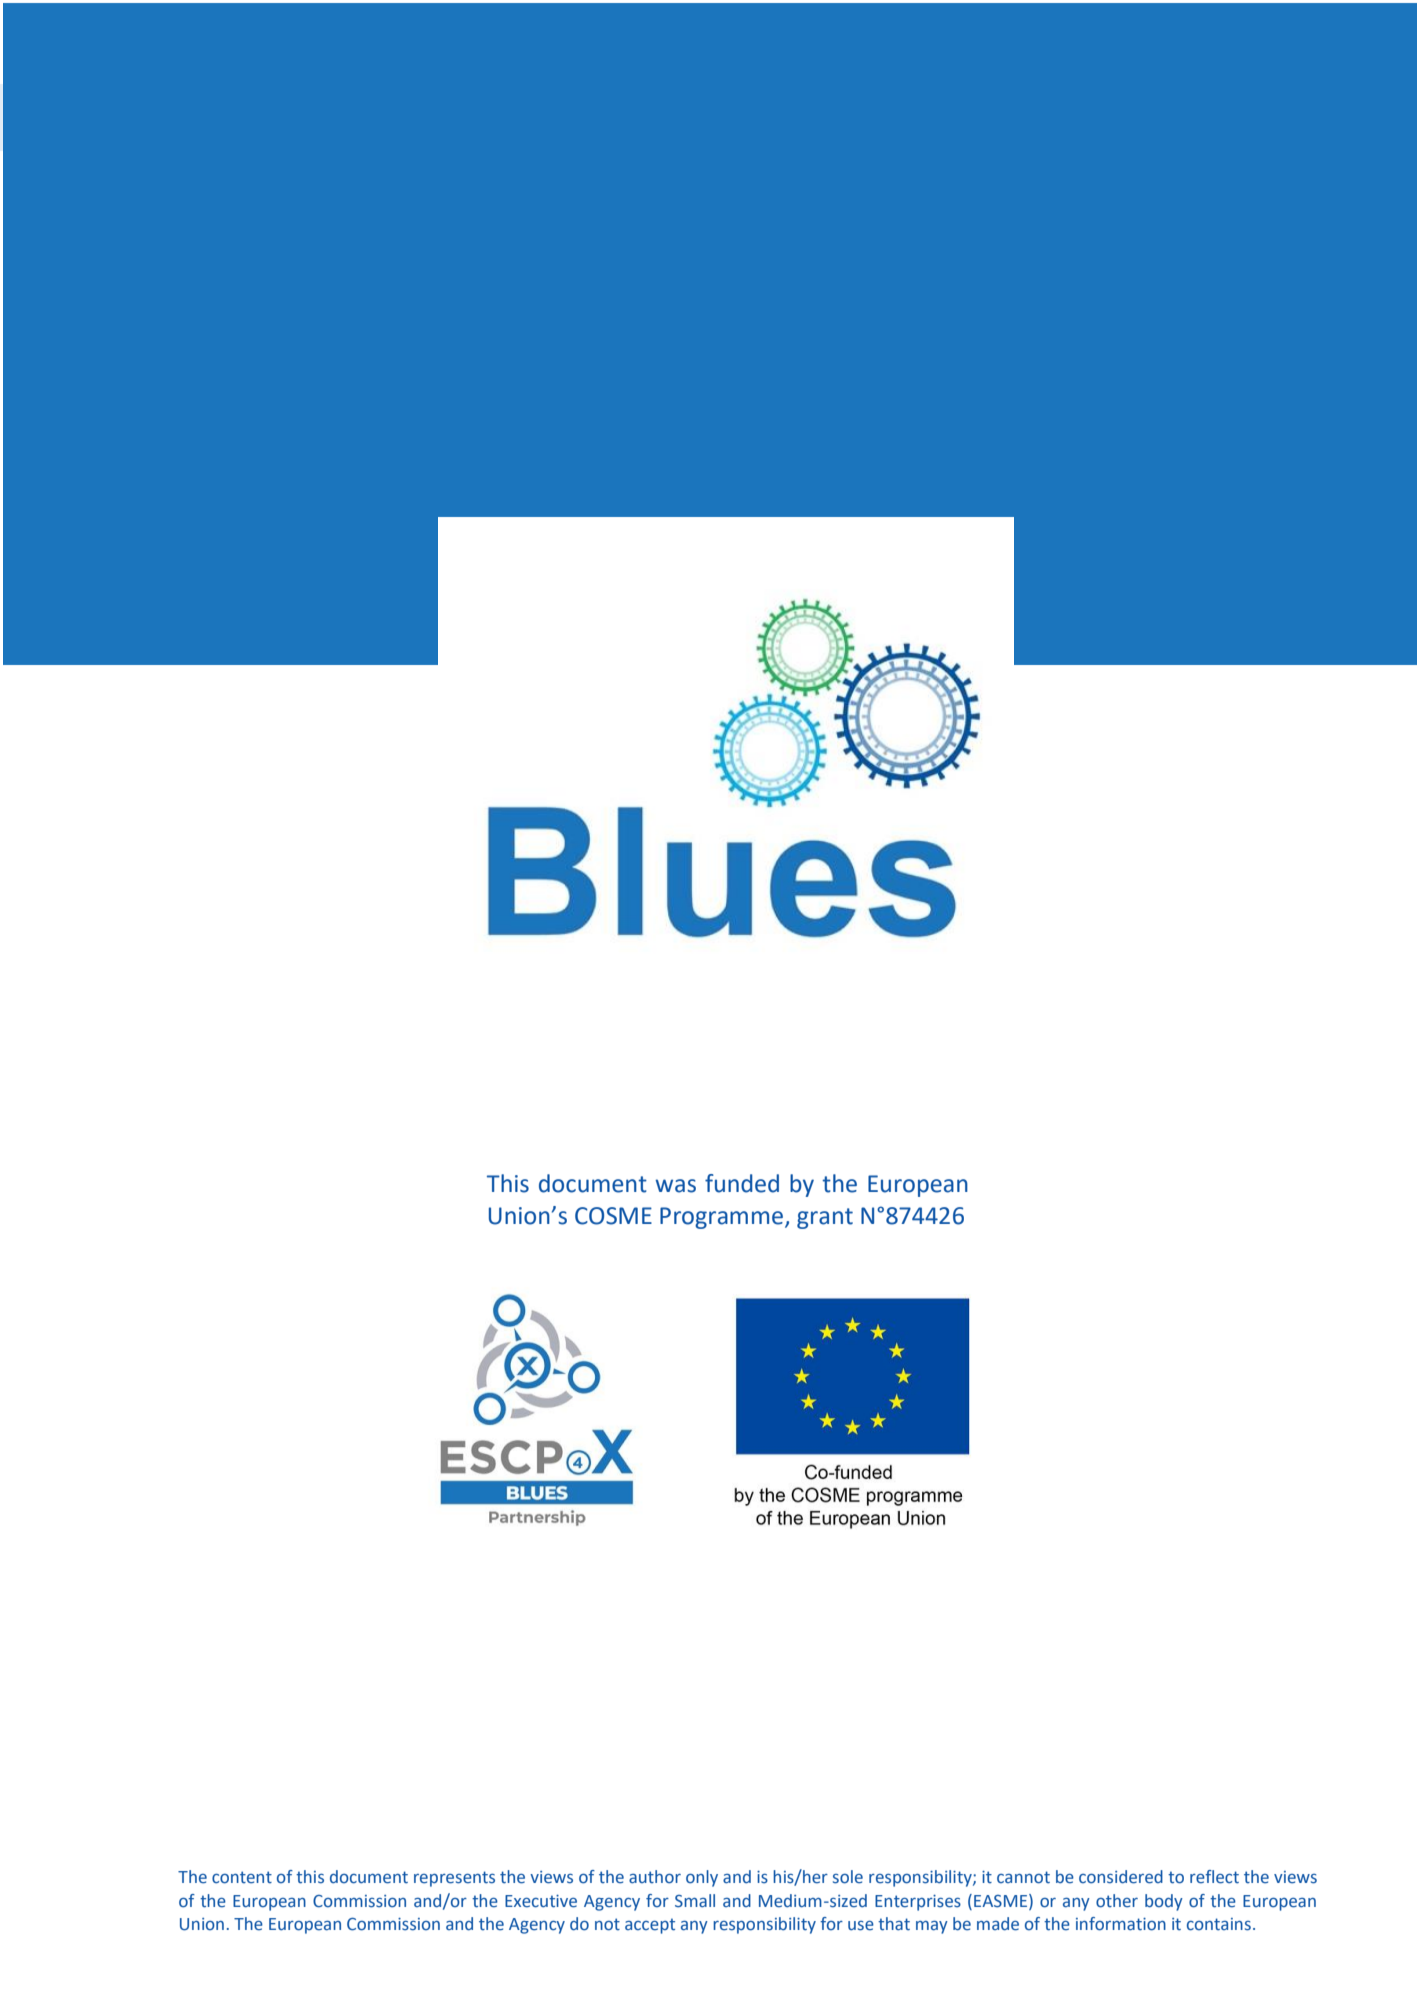 The width and height of the screenshot is (1419, 2008). Describe the element at coordinates (1121, 1877) in the screenshot. I see `considered` at that location.
